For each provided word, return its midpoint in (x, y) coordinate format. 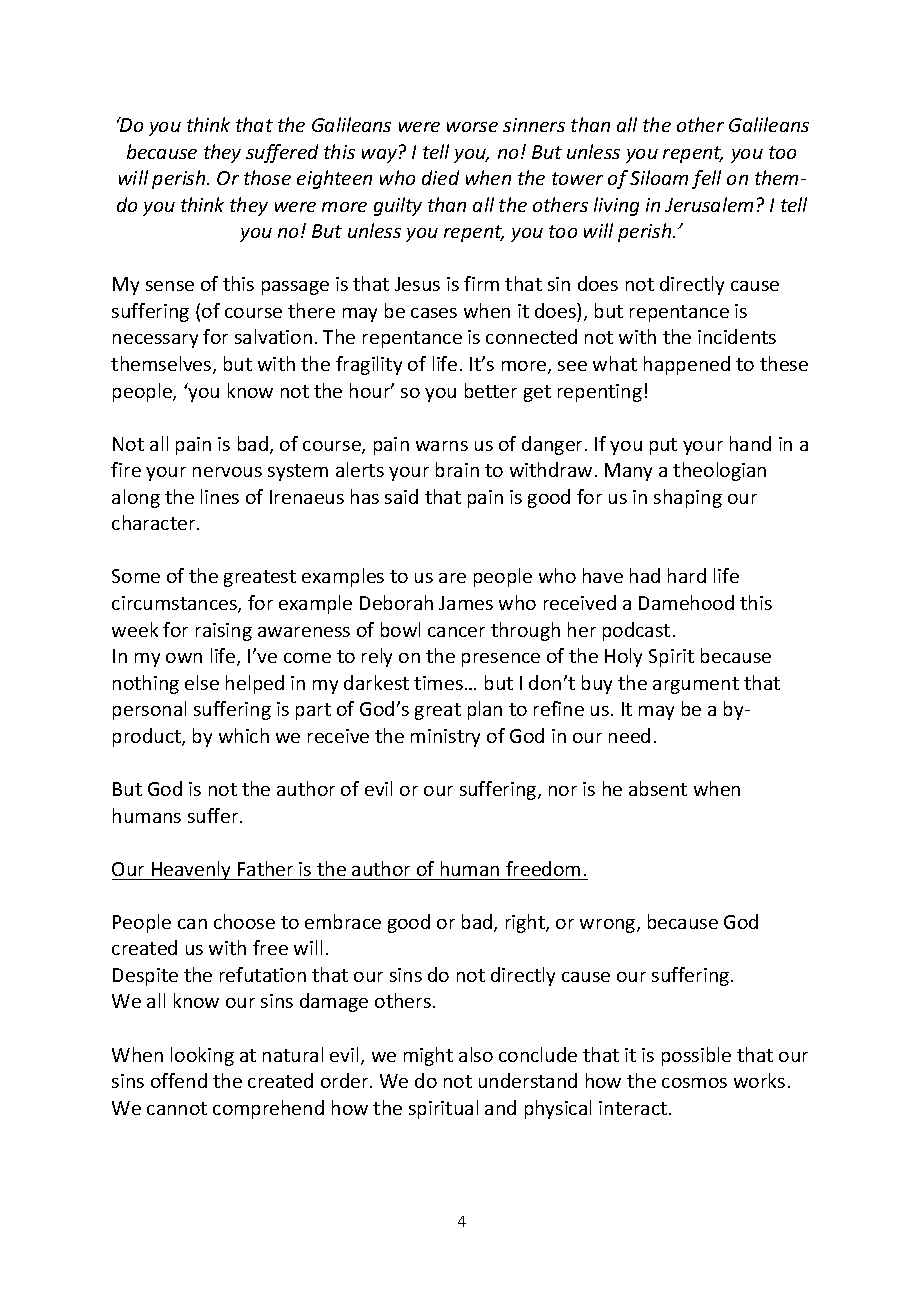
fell (706, 179)
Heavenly (192, 870)
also (476, 1054)
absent (658, 788)
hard (687, 575)
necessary (155, 341)
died (440, 177)
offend (179, 1080)
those (267, 177)
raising (224, 632)
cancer (456, 632)
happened (687, 365)
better (491, 390)
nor (563, 791)
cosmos (694, 1083)
